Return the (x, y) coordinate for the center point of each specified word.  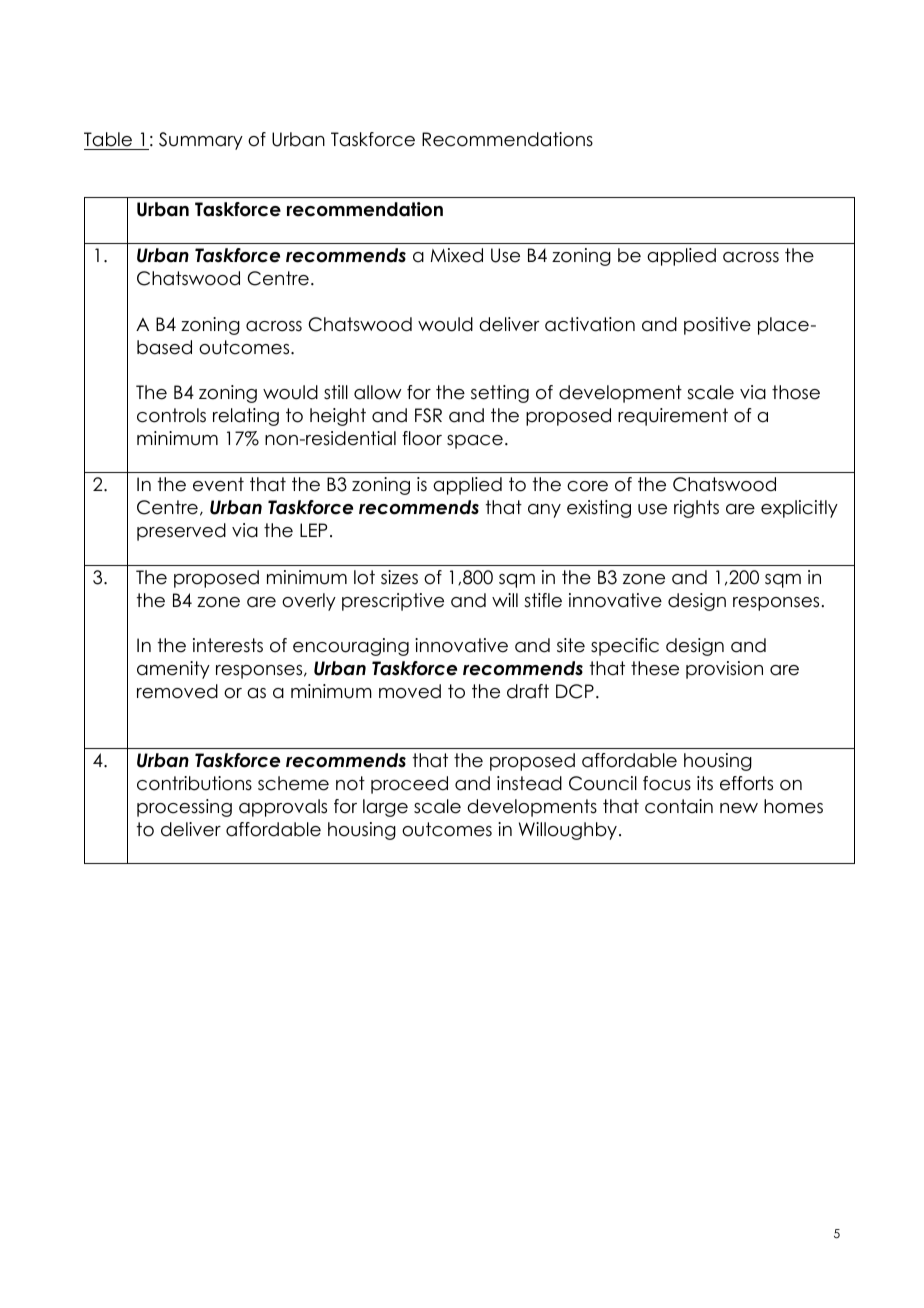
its (705, 783)
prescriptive (393, 602)
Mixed (457, 255)
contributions (194, 783)
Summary (201, 141)
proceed (409, 785)
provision (724, 670)
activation (590, 324)
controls (171, 415)
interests (228, 645)
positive (717, 326)
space (475, 442)
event (218, 484)
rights (696, 509)
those (796, 392)
